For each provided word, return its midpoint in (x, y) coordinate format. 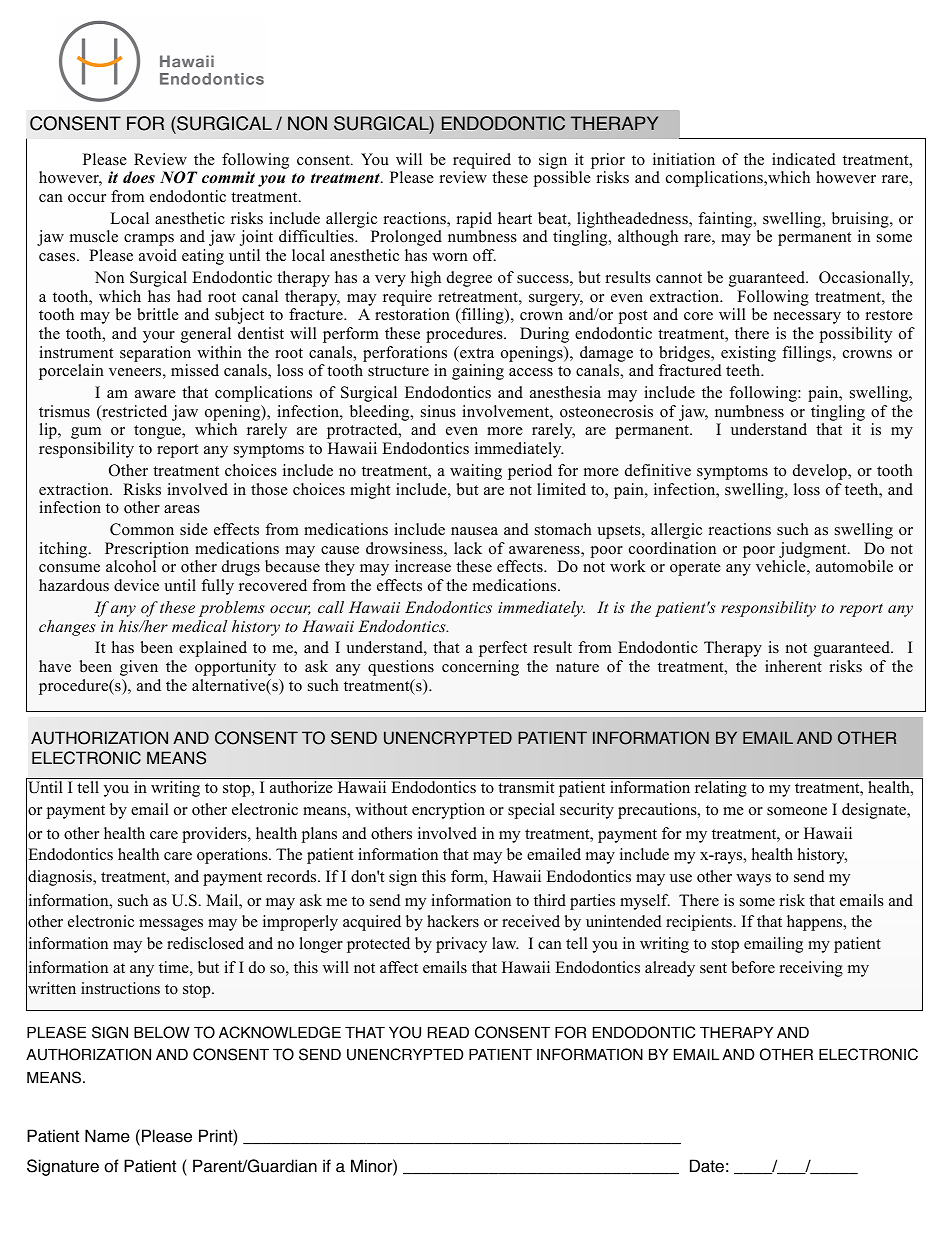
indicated (804, 159)
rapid (474, 220)
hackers (453, 921)
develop (821, 472)
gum (86, 433)
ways (753, 880)
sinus (438, 411)
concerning (480, 668)
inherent (793, 666)
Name (107, 1136)
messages (171, 925)
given (139, 668)
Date (707, 1166)
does (139, 177)
